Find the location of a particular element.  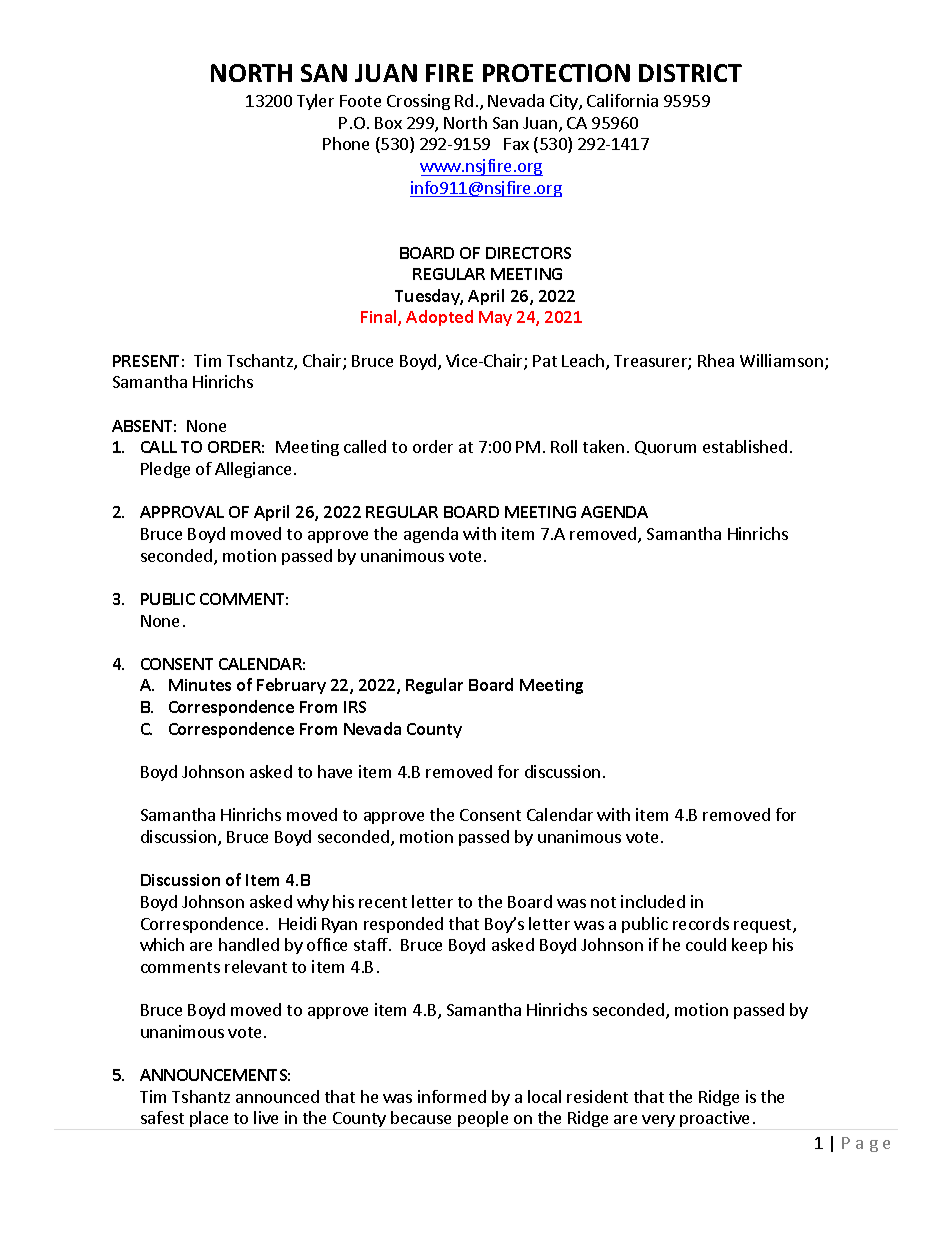

Minutes is located at coordinates (200, 685).
